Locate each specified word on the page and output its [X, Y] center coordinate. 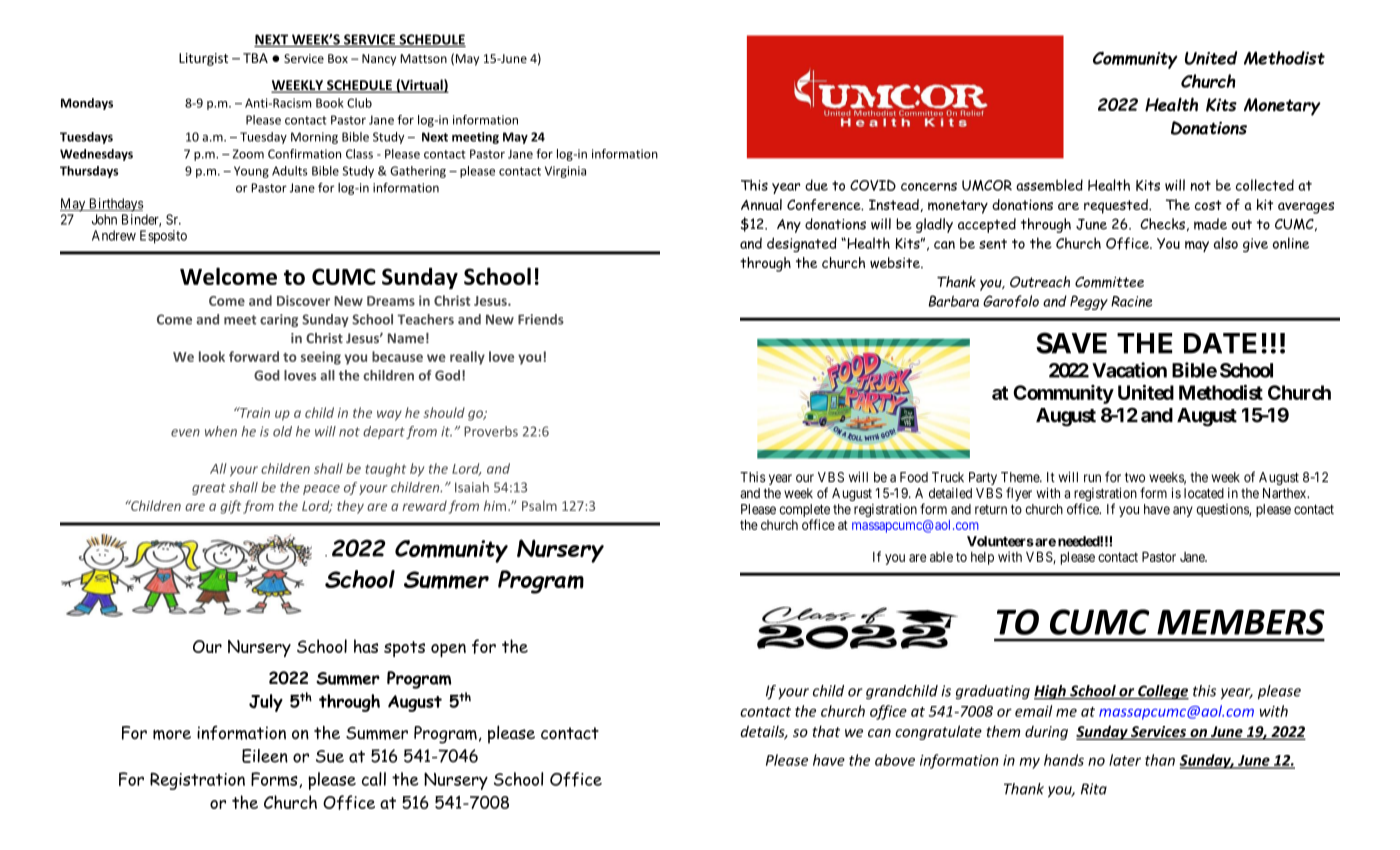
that [826, 731]
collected [1265, 185]
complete [804, 512]
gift [230, 507]
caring [279, 320]
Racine [1131, 301]
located [1204, 493]
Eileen [265, 756]
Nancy [379, 60]
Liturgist [203, 59]
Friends [541, 319]
